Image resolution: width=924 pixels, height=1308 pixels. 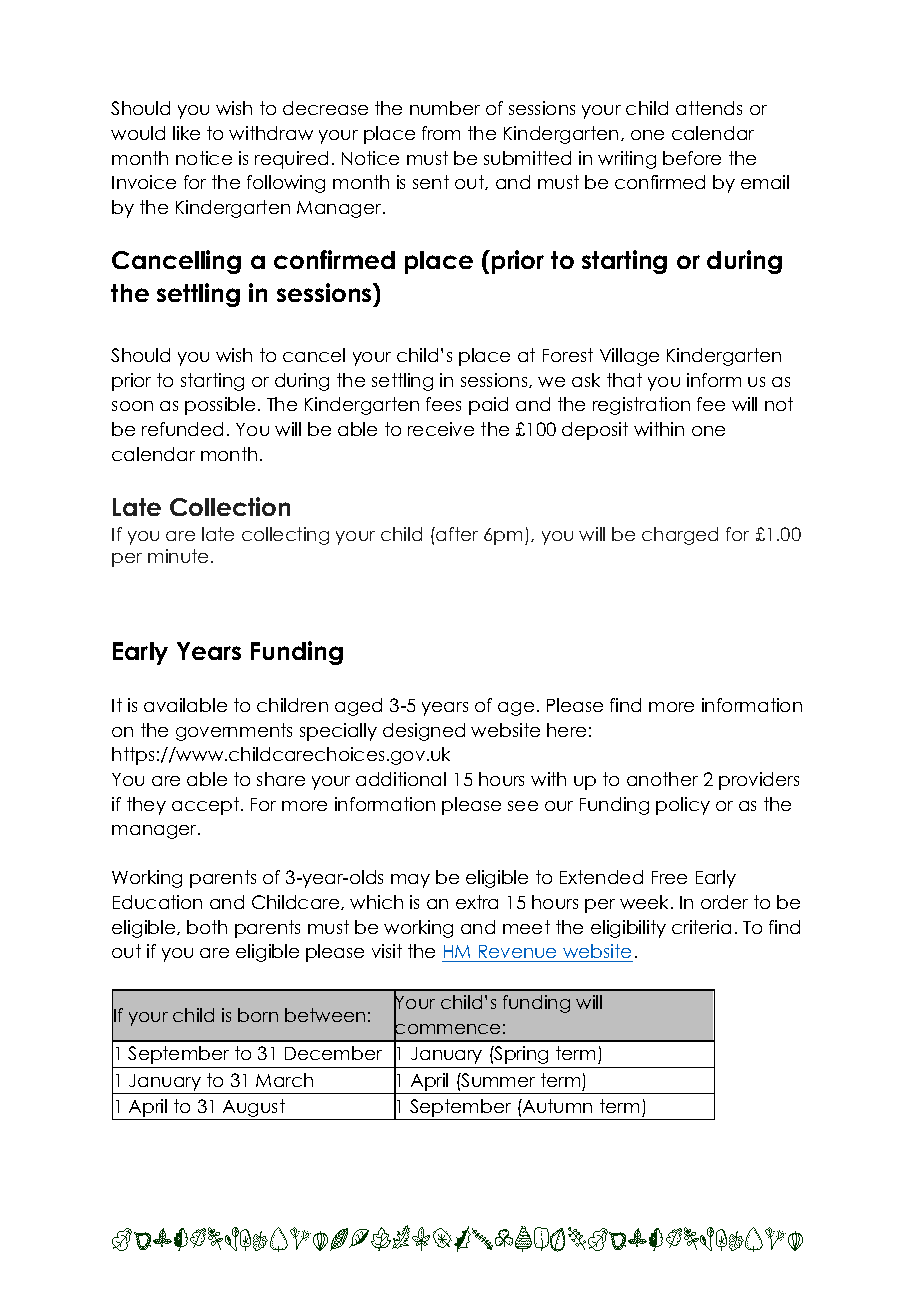 What do you see at coordinates (178, 556) in the image?
I see `minute` at bounding box center [178, 556].
